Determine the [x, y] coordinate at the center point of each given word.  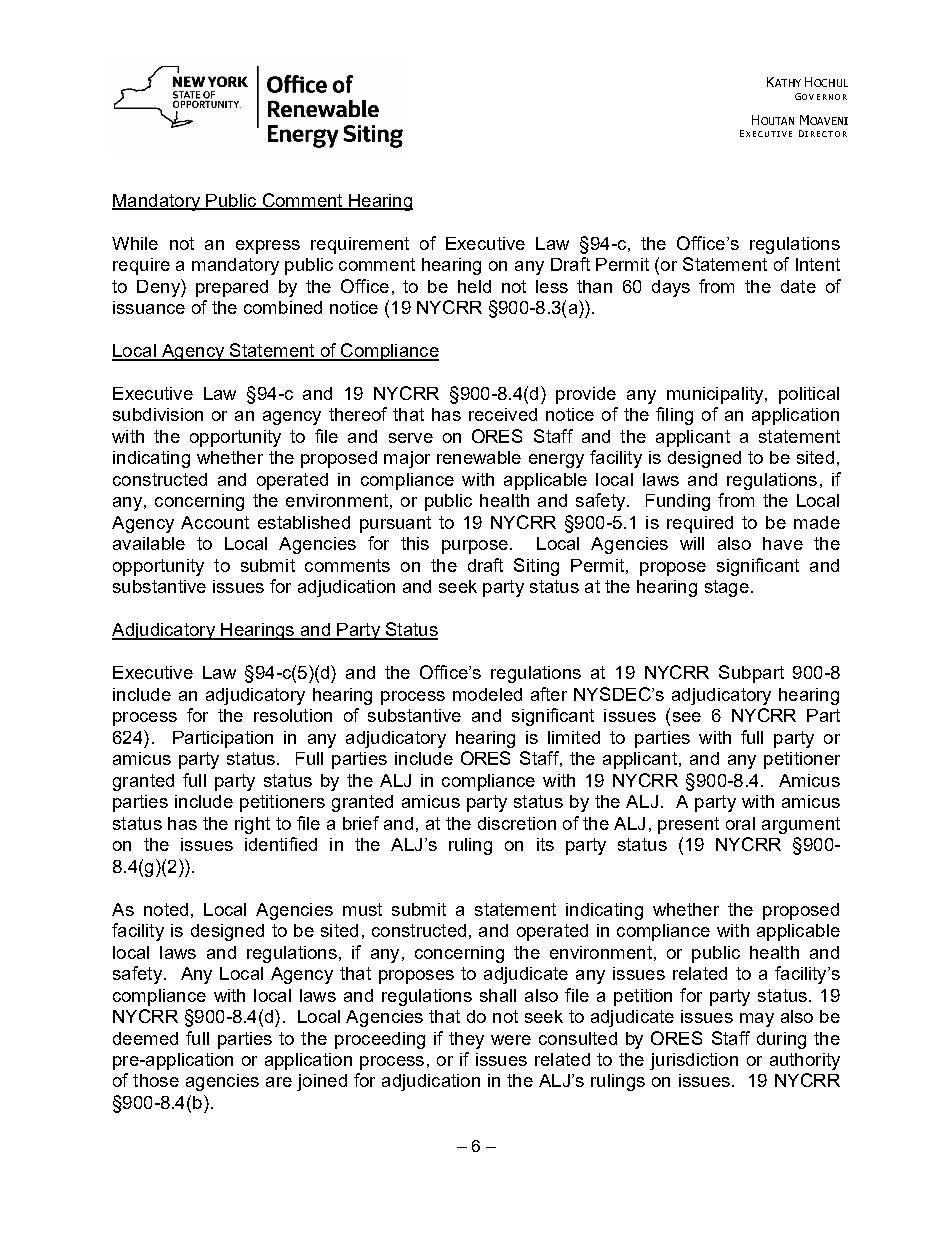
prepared [232, 288]
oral [740, 823]
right [252, 825]
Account [215, 522]
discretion [517, 823]
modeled [487, 694]
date [798, 286]
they [466, 1040]
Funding [678, 502]
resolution [293, 715]
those [156, 1080]
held [474, 286]
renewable [479, 457]
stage [727, 588]
